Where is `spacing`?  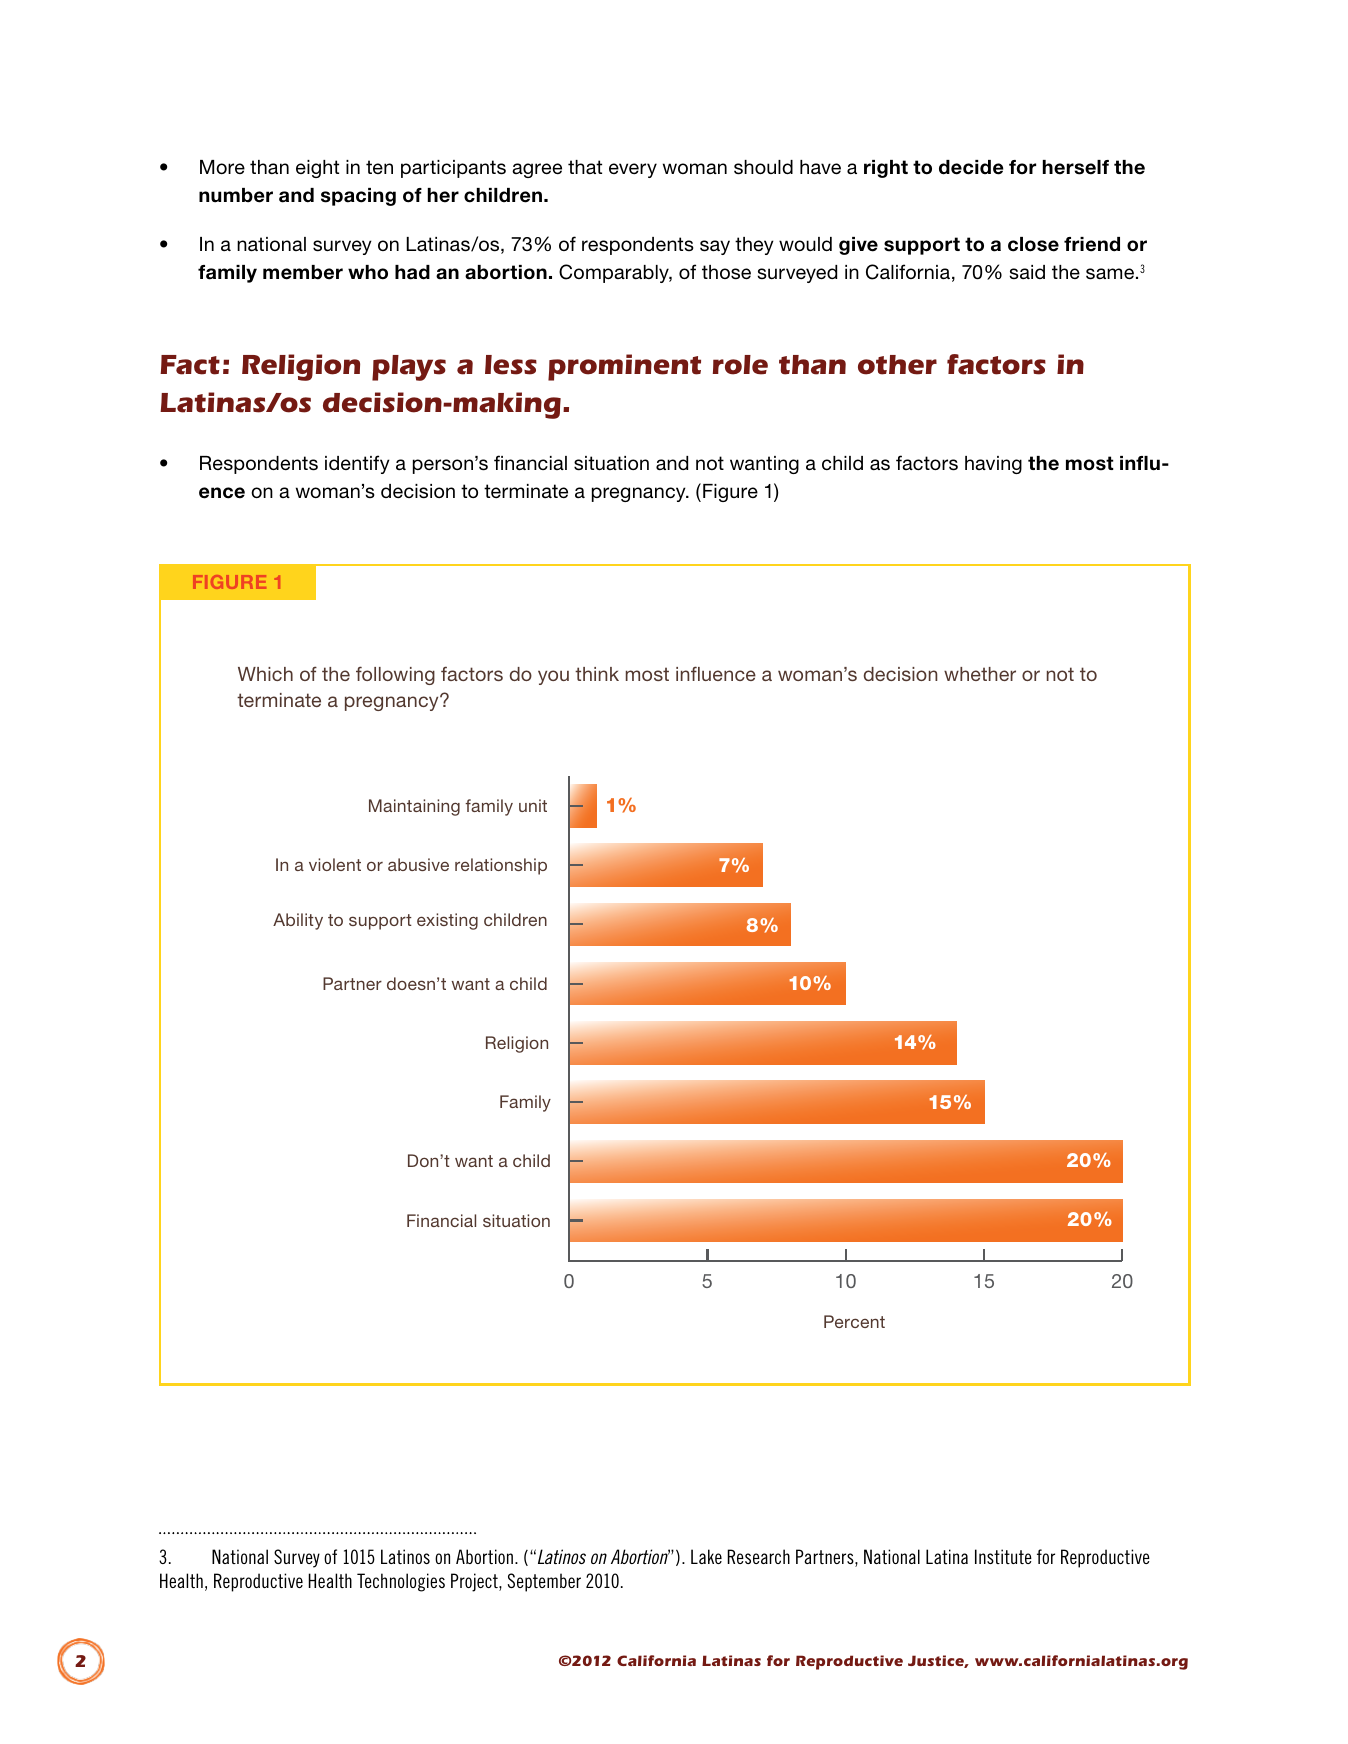 spacing is located at coordinates (358, 197).
